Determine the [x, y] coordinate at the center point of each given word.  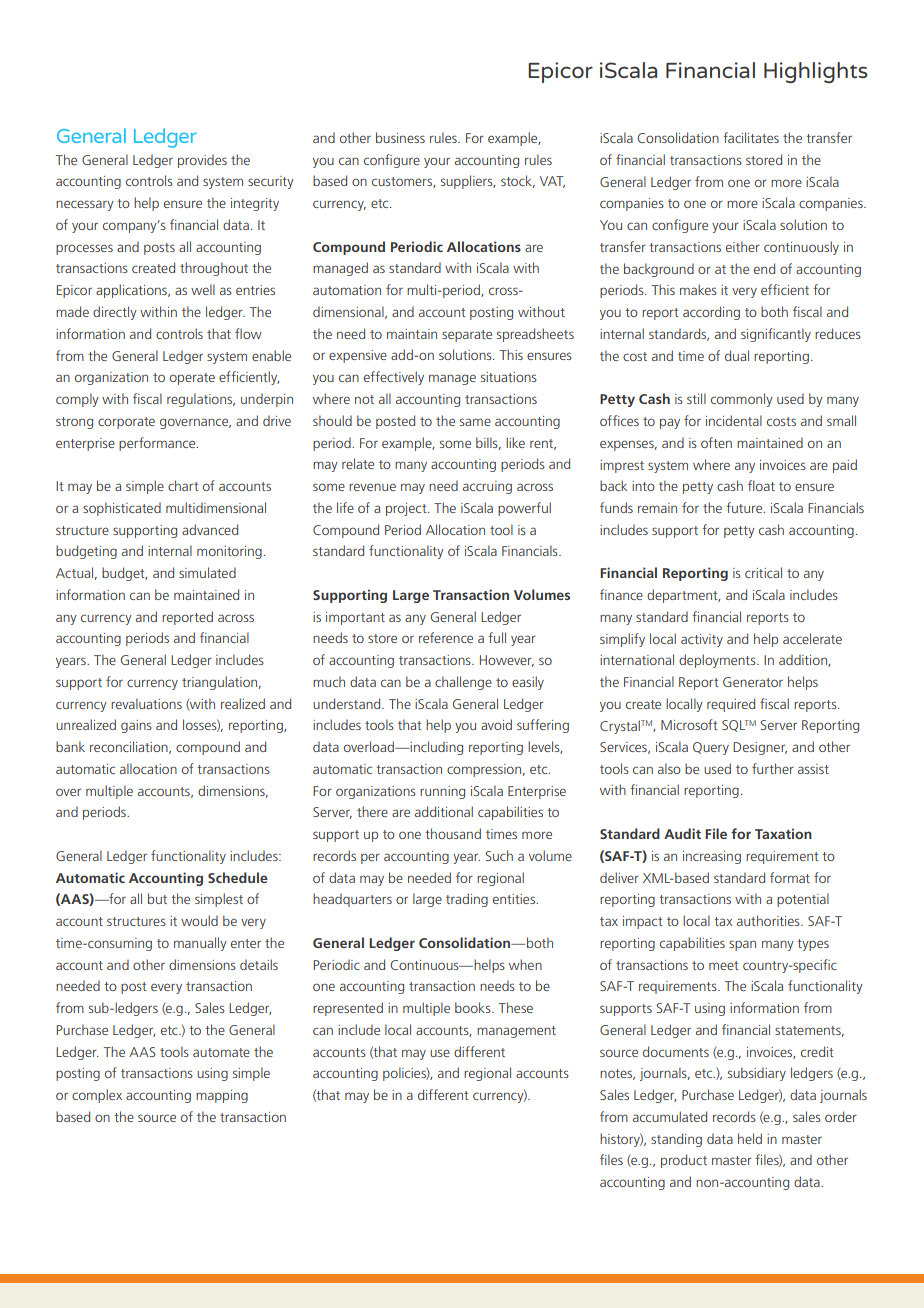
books [474, 1007]
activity [702, 640]
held [750, 1138]
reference [446, 637]
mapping [222, 1096]
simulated [207, 572]
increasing [712, 857]
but [157, 898]
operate [192, 379]
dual [737, 355]
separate [467, 336]
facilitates [751, 137]
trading [467, 900]
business [400, 137]
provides [202, 161]
